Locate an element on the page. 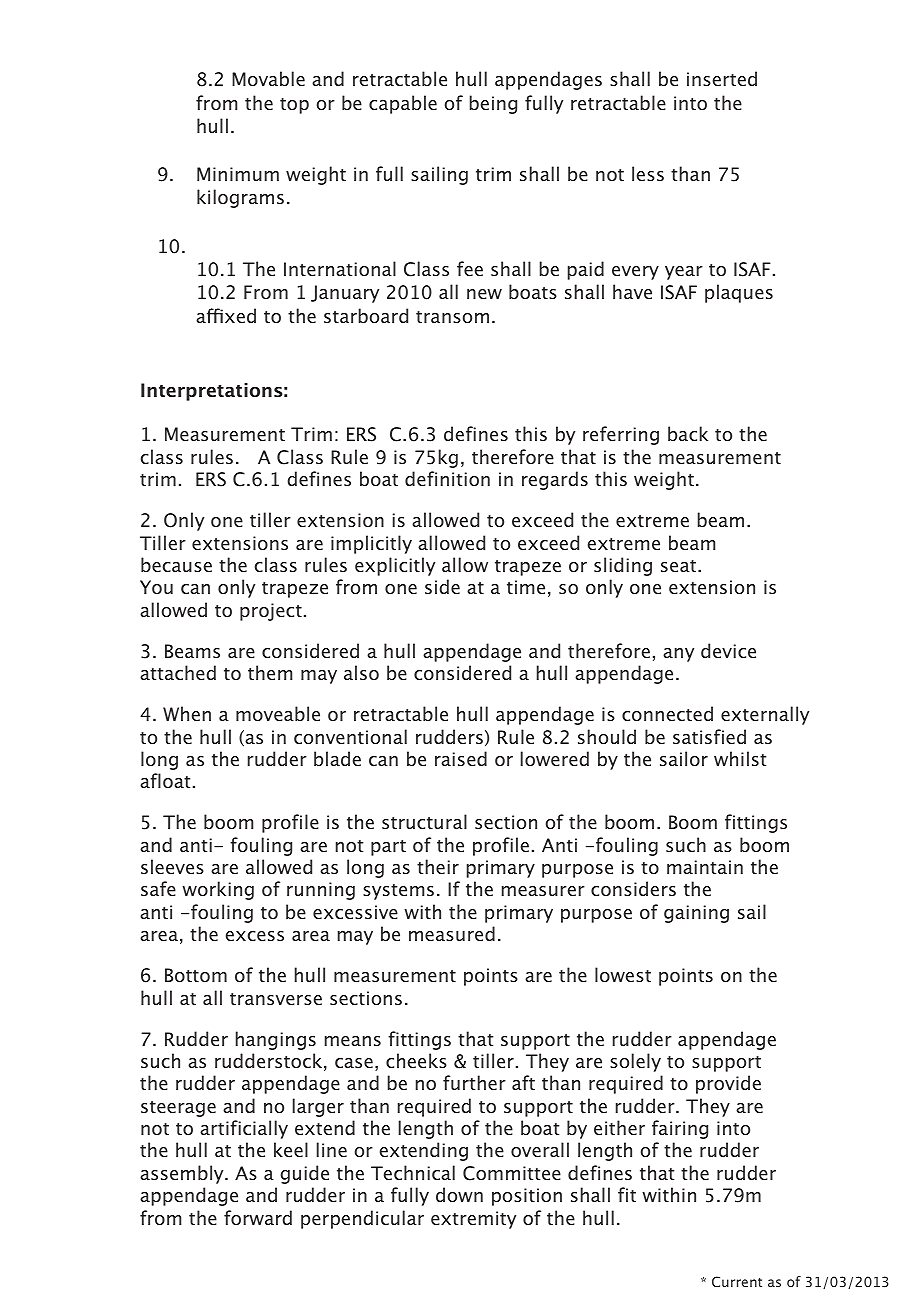  Movable is located at coordinates (268, 78).
